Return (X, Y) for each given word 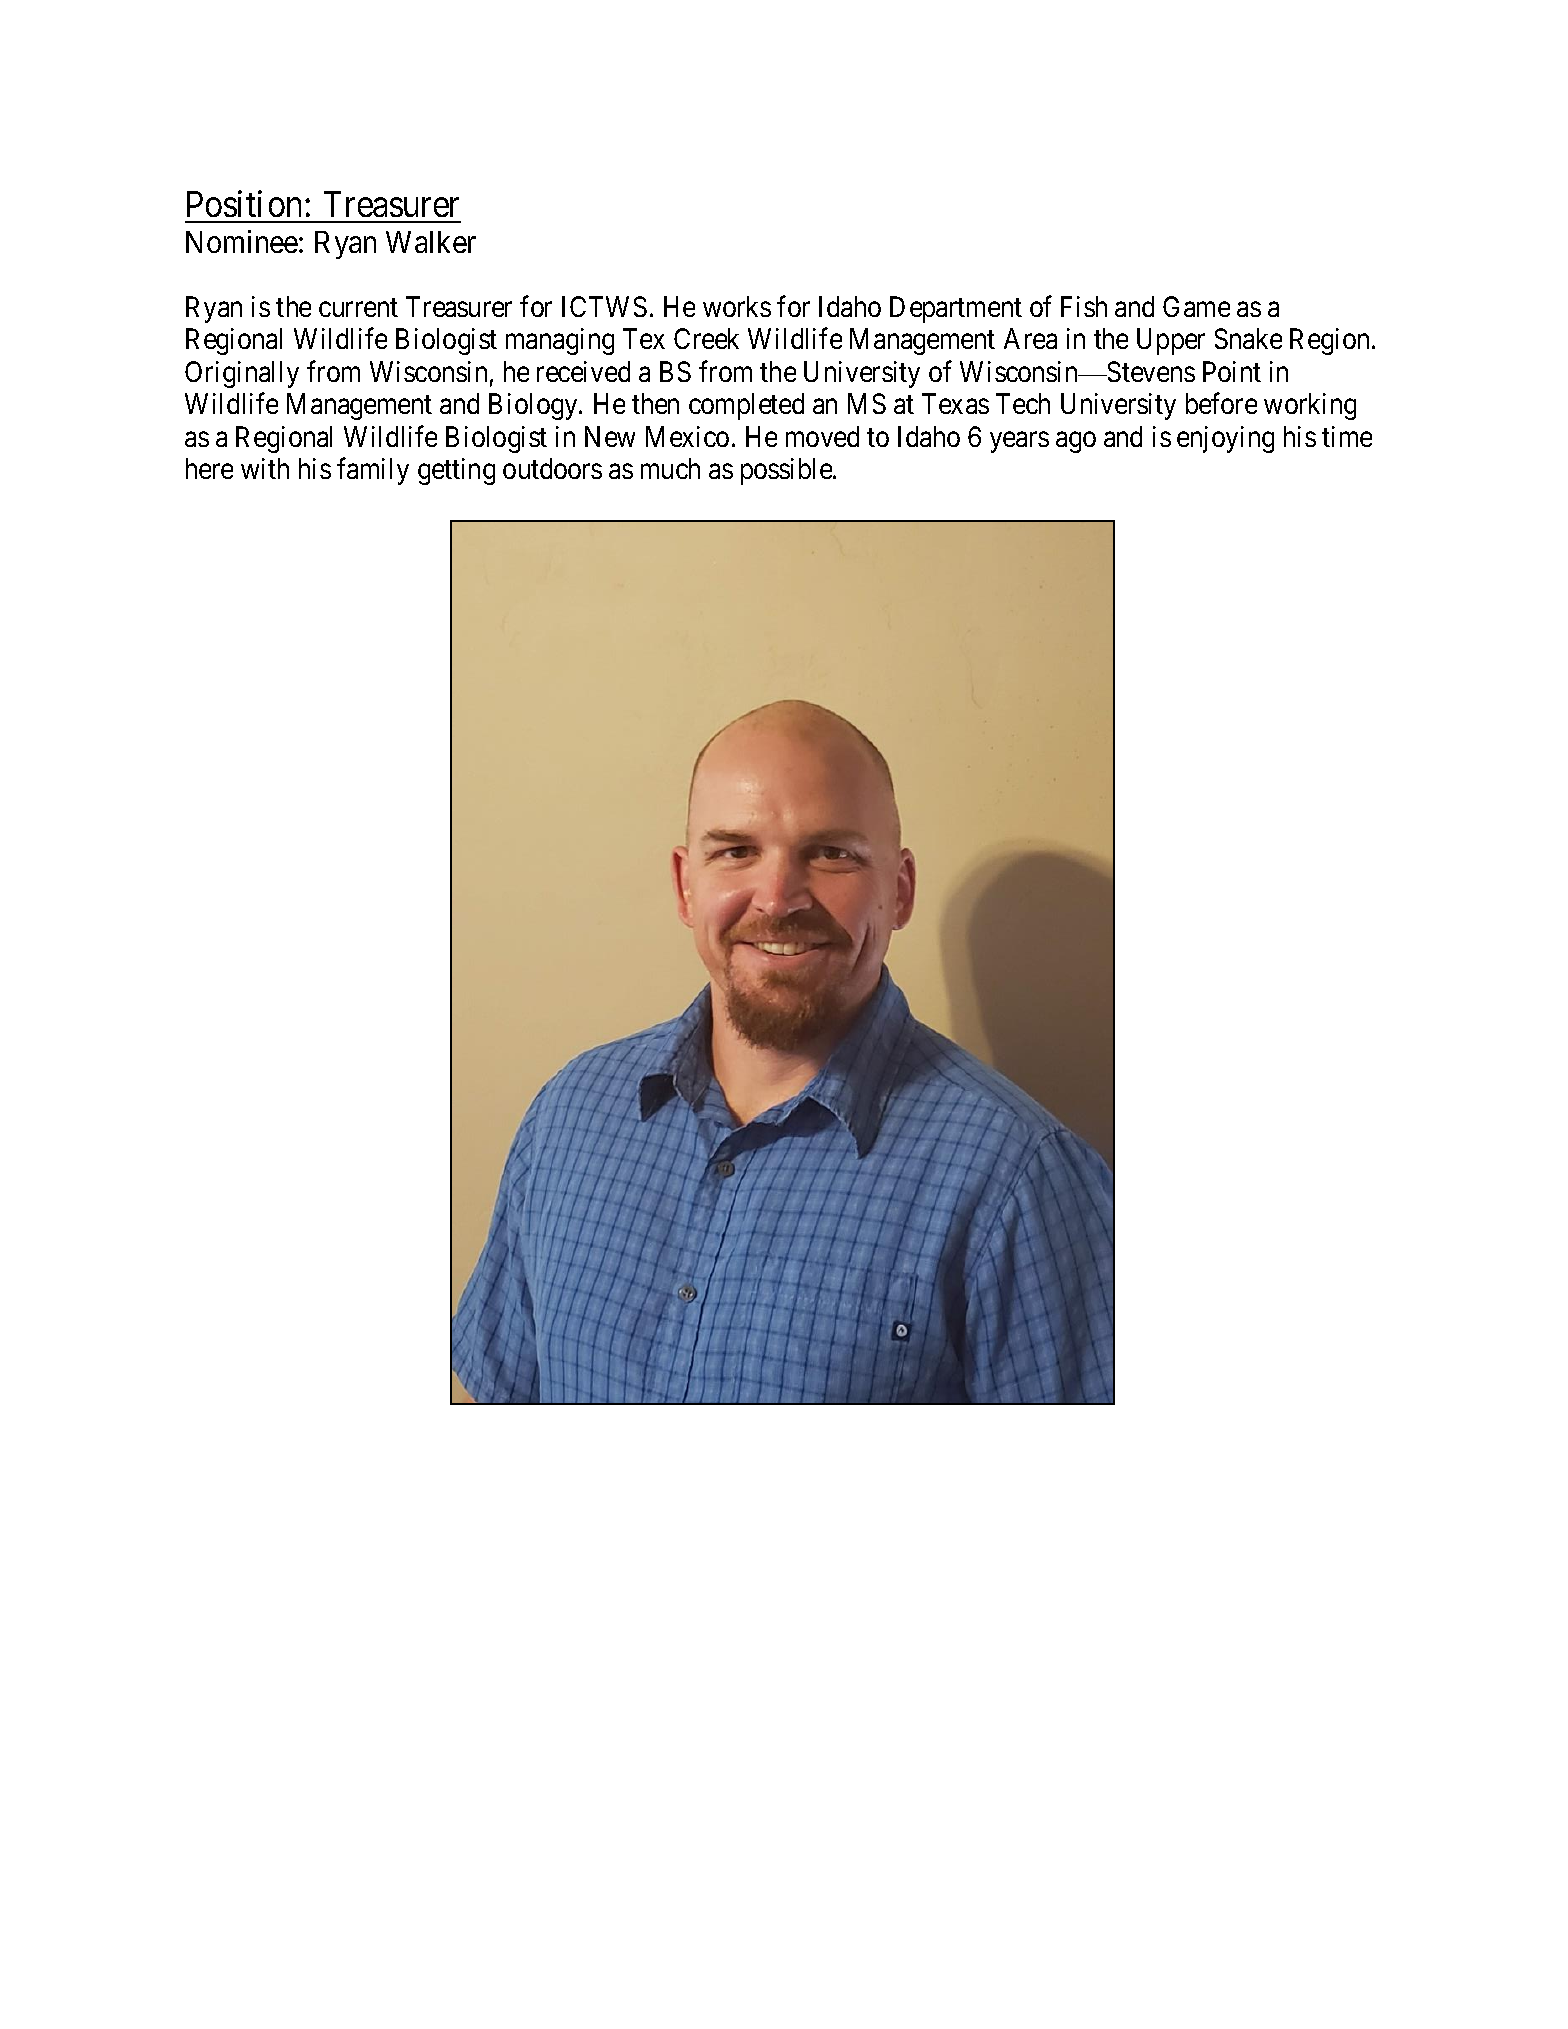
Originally (242, 374)
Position (244, 203)
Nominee (242, 241)
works (737, 306)
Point (1232, 371)
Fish (1084, 306)
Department (956, 309)
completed (746, 406)
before (1221, 403)
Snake (1248, 338)
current (358, 307)
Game (1196, 306)
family (373, 471)
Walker (431, 242)
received (583, 371)
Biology (534, 406)
